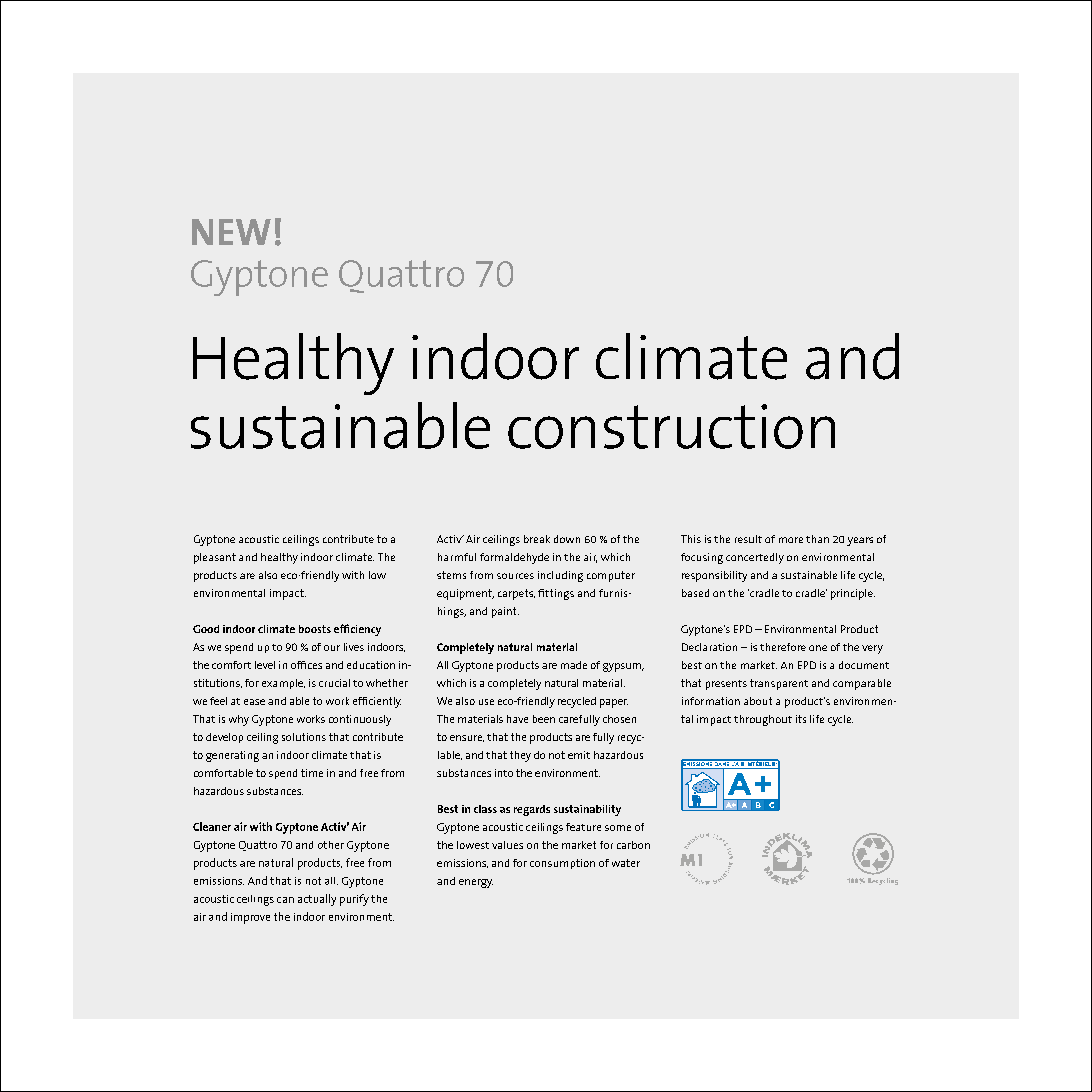 Image resolution: width=1092 pixels, height=1092 pixels. I want to click on made, so click(574, 665).
